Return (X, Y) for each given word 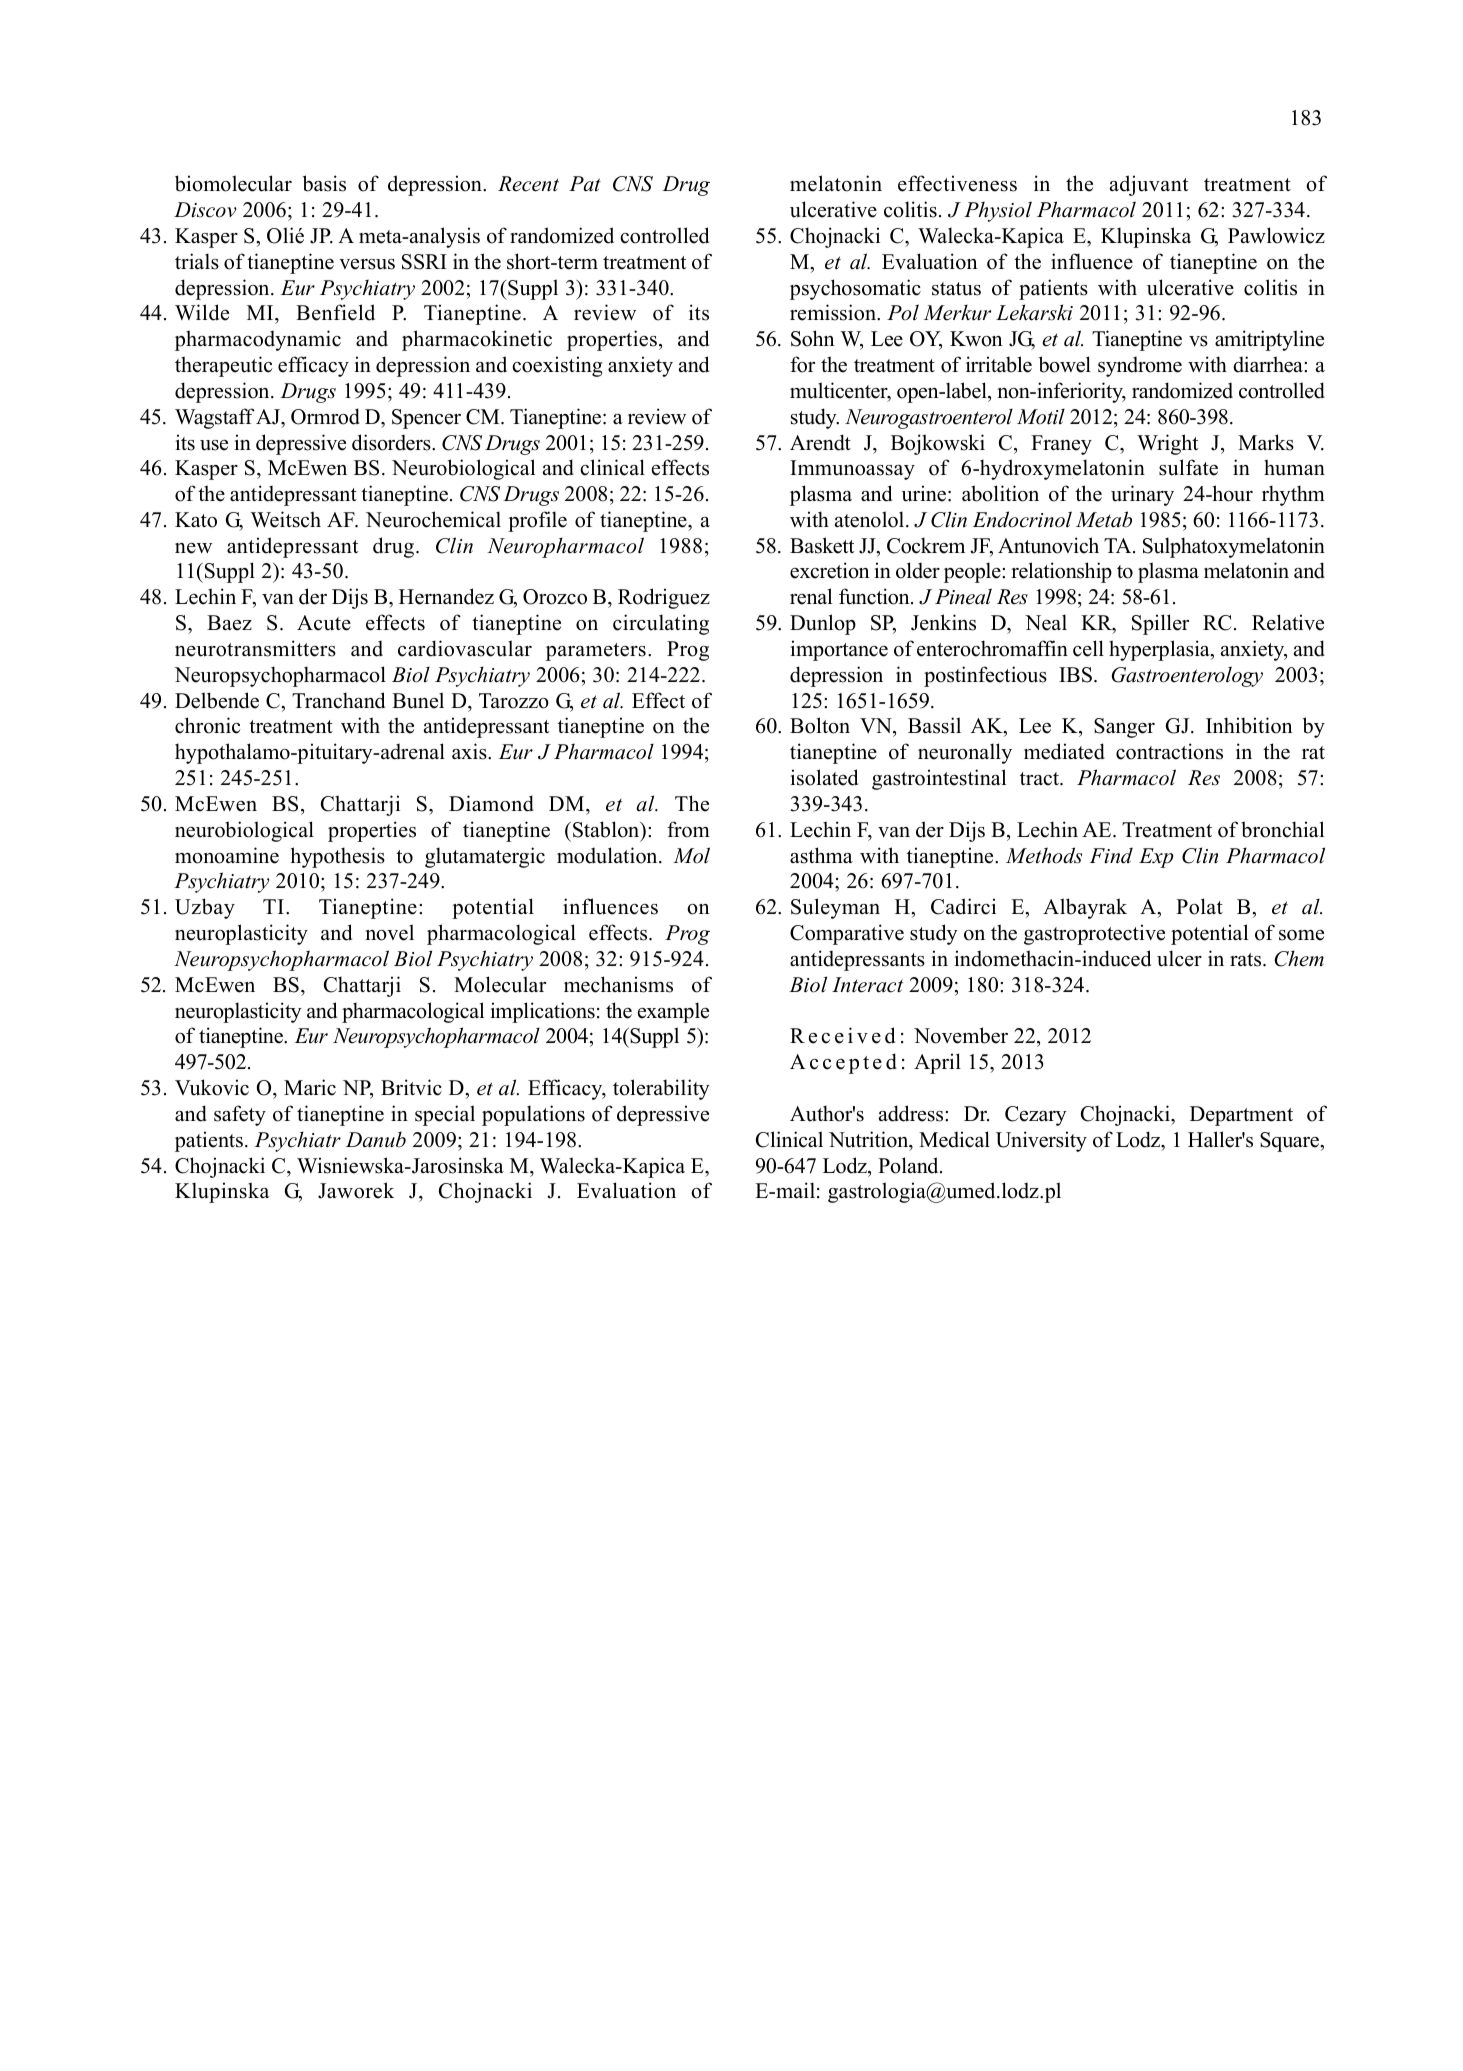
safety (240, 1115)
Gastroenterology (1187, 676)
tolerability (661, 1089)
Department (1241, 1116)
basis (324, 183)
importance (839, 650)
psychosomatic (855, 289)
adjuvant (1149, 185)
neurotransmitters (255, 648)
